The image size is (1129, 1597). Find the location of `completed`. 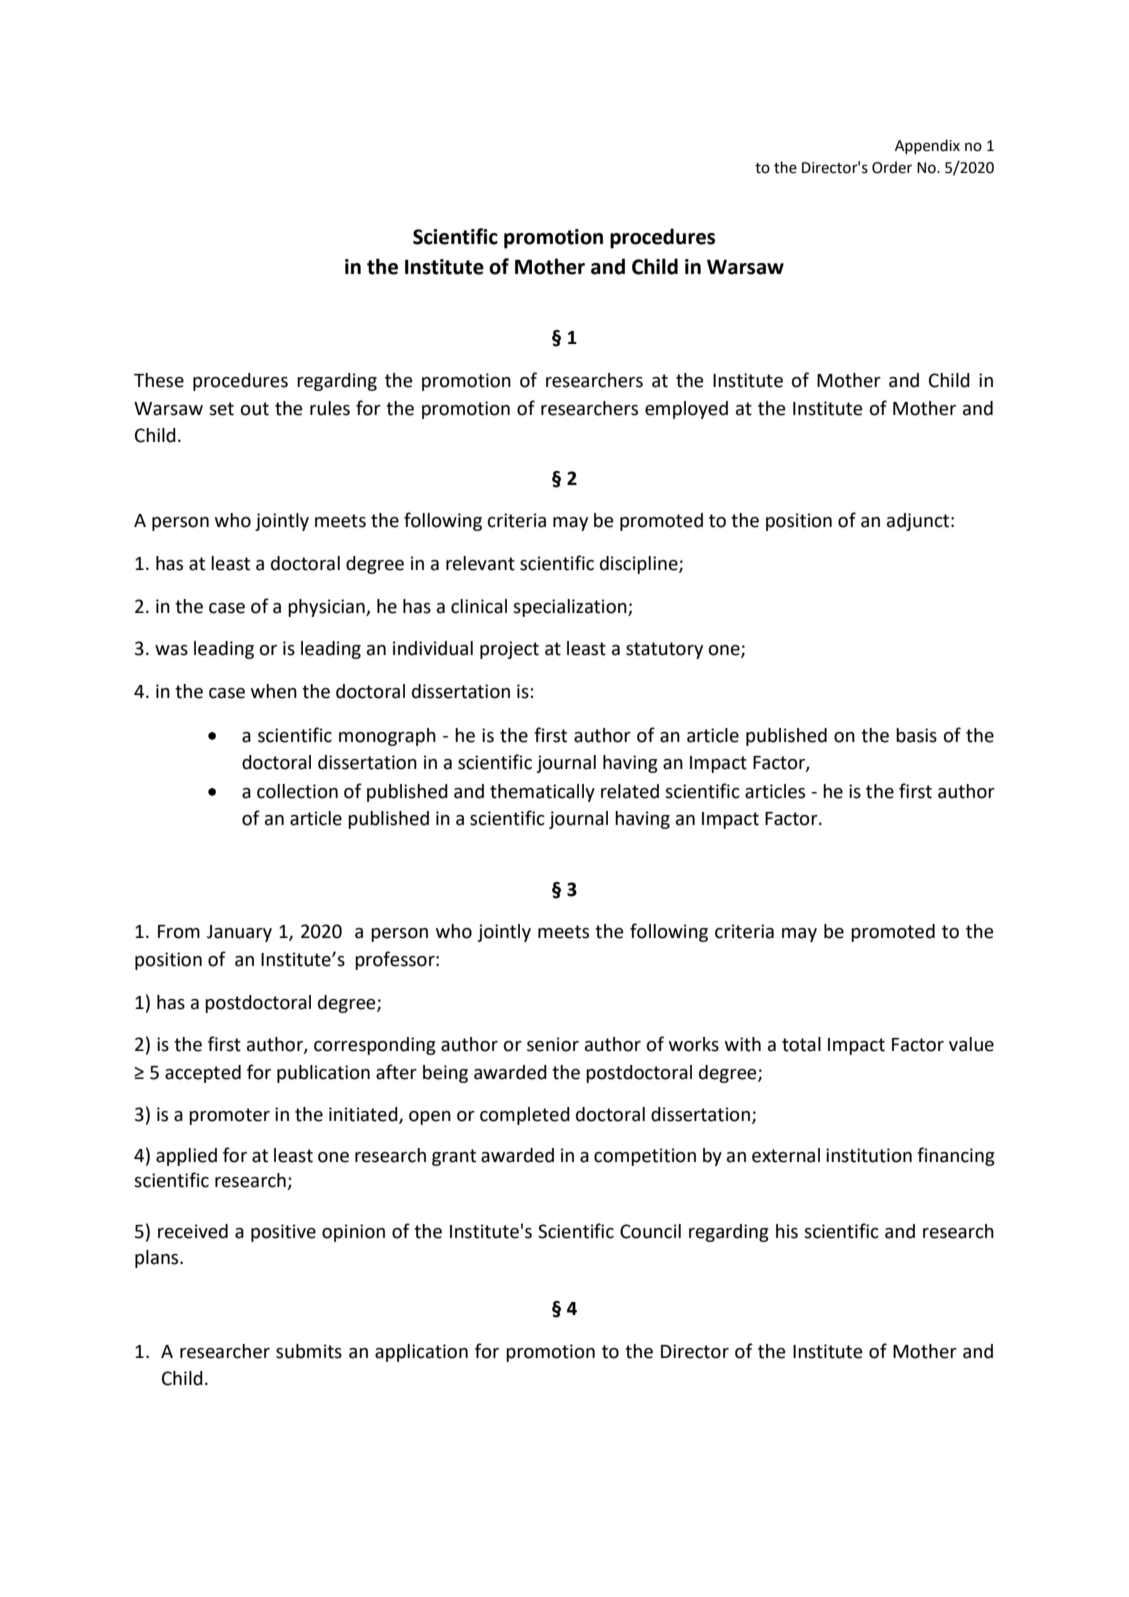

completed is located at coordinates (525, 1116).
